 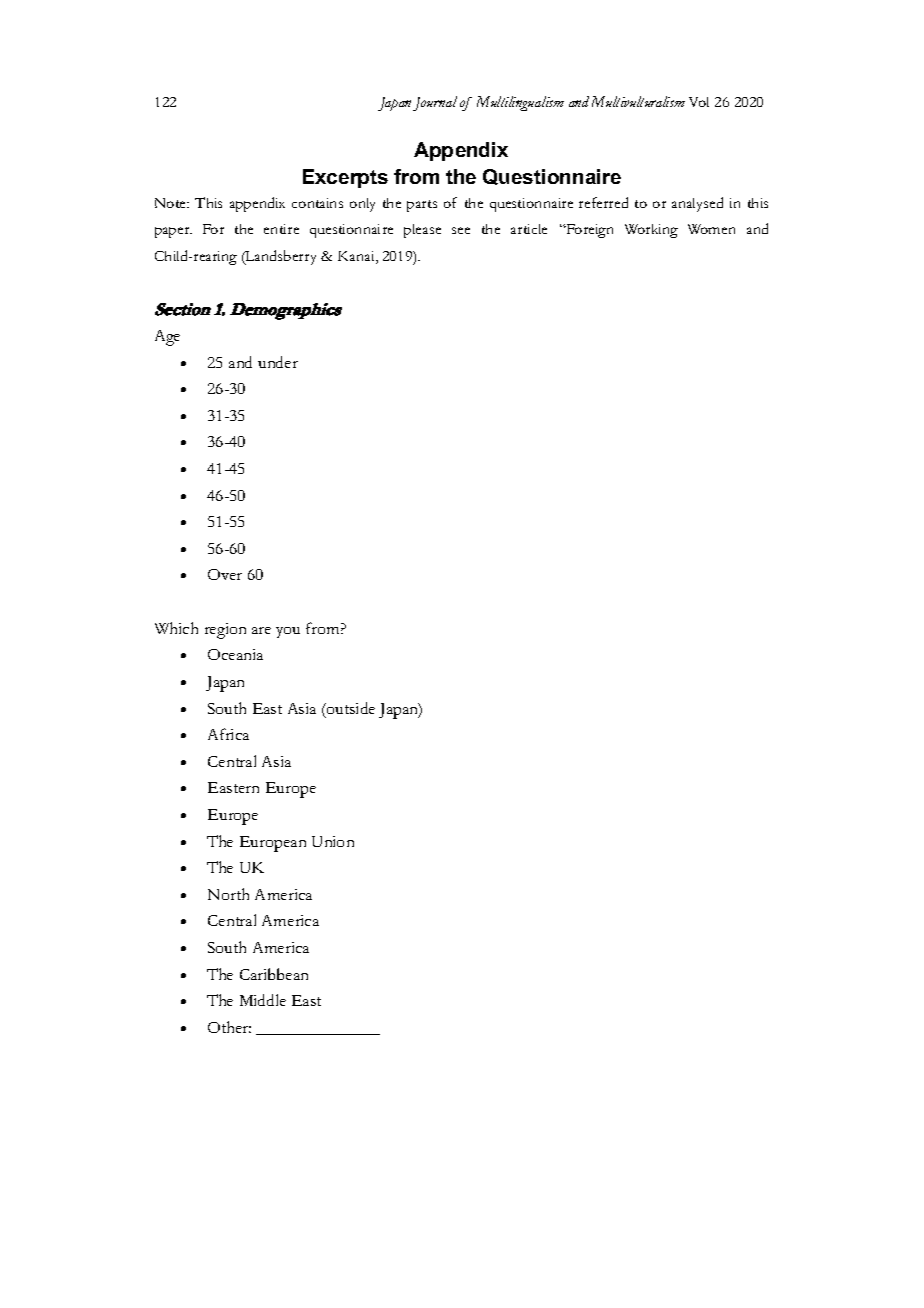 I want to click on outside, so click(x=350, y=708).
